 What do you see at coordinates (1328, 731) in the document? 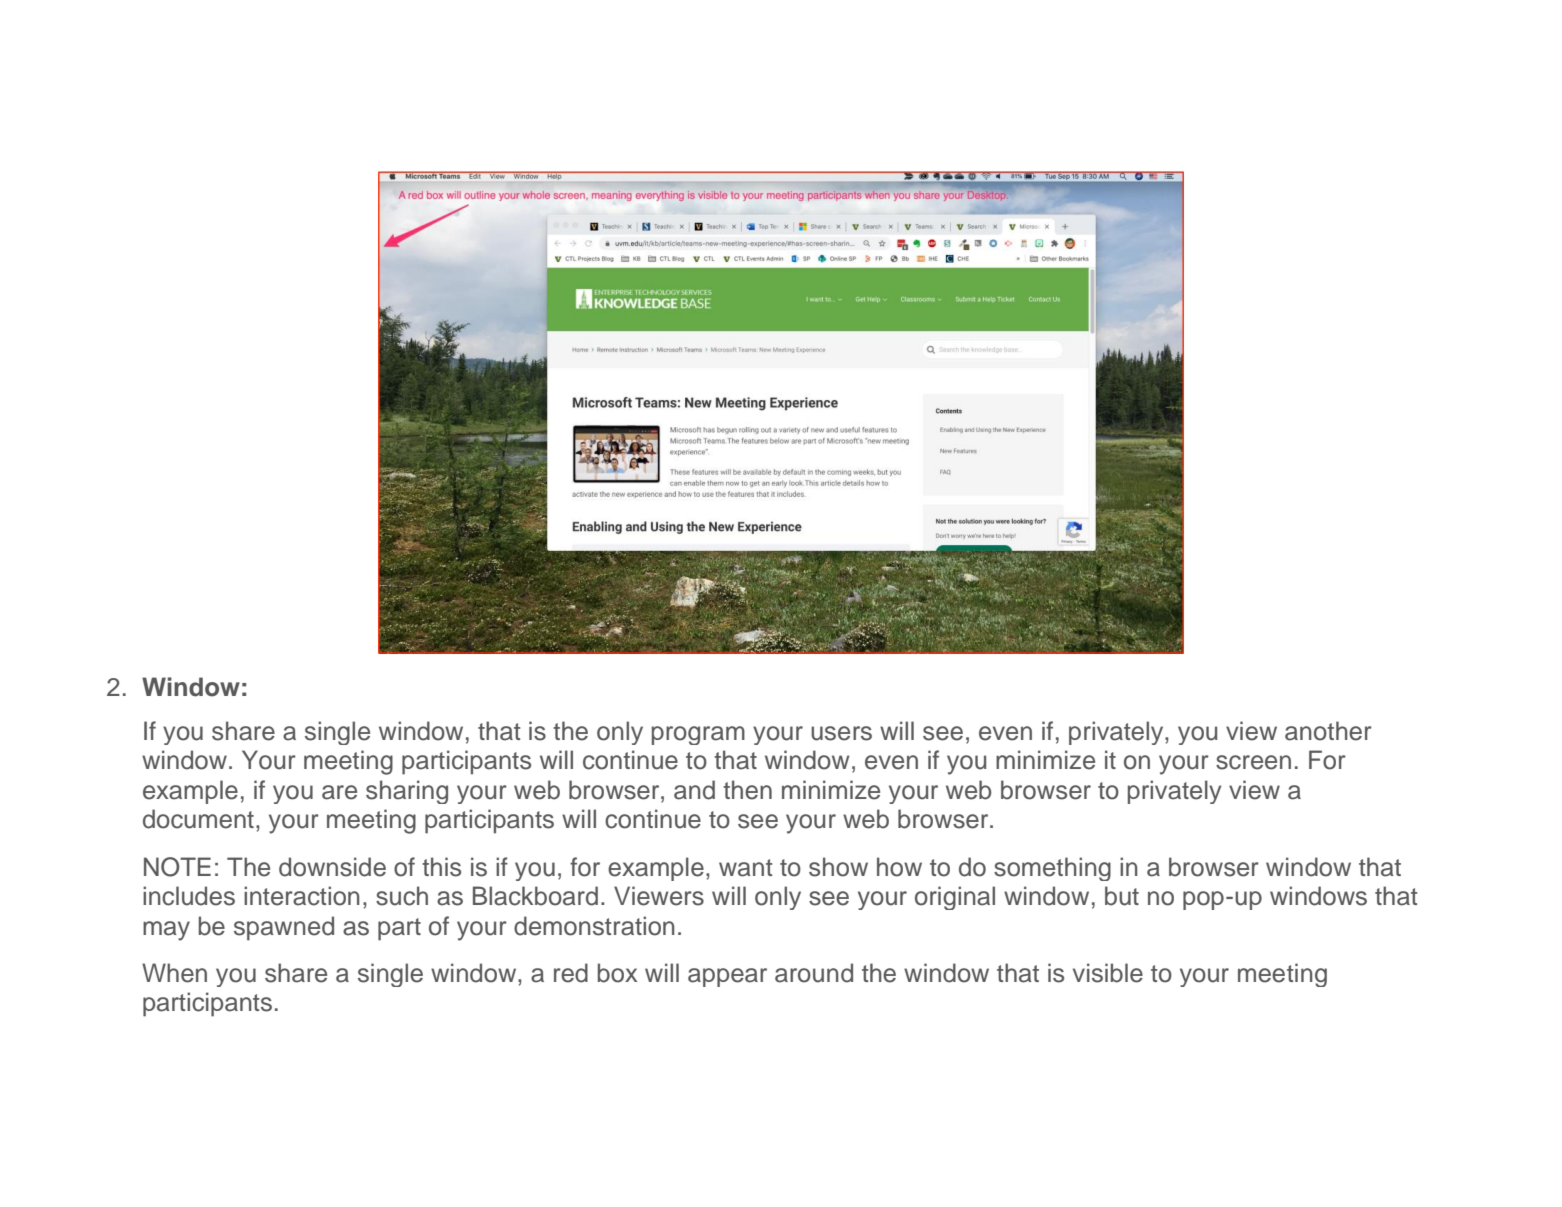
I see `another` at bounding box center [1328, 731].
